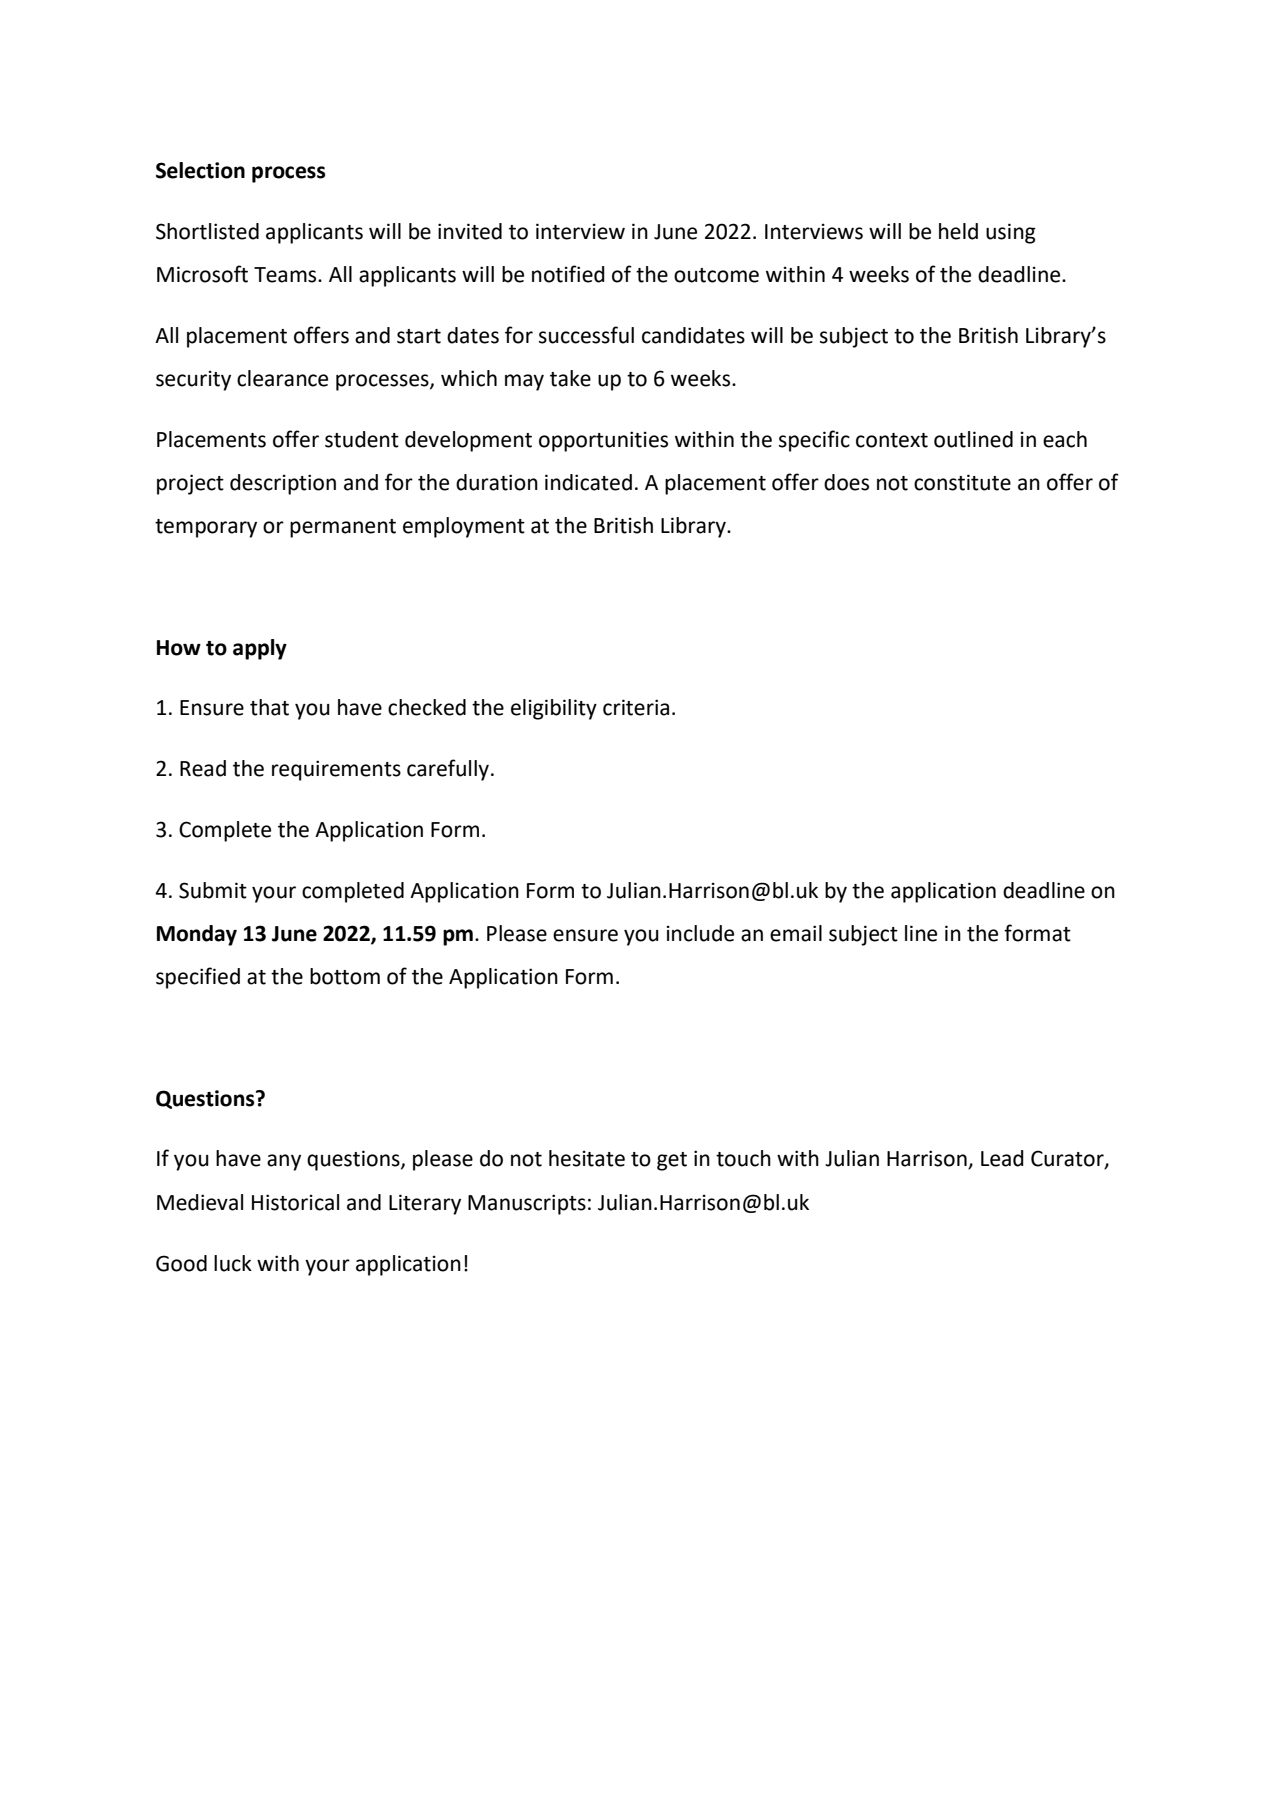 Image resolution: width=1284 pixels, height=1815 pixels. I want to click on Lead, so click(1002, 1158).
